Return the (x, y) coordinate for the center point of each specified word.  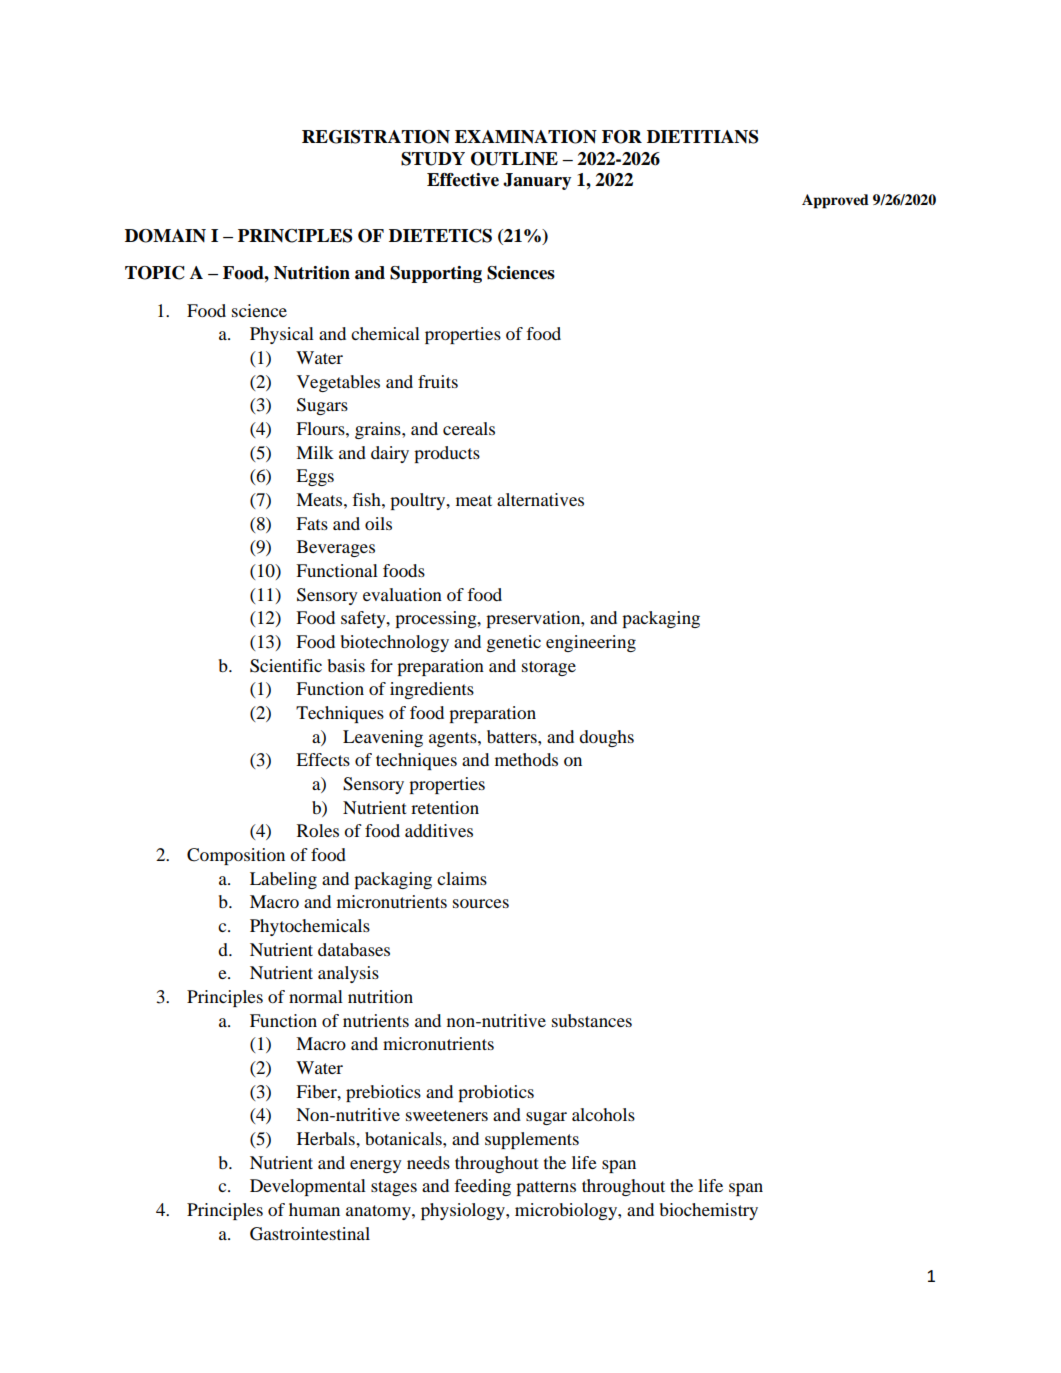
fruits (438, 381)
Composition (236, 856)
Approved (835, 201)
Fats (312, 523)
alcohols (603, 1114)
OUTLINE (514, 159)
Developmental (308, 1187)
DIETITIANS (703, 137)
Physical (282, 335)
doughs (606, 738)
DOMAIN (165, 236)
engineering (591, 643)
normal (316, 996)
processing (437, 619)
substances (592, 1020)
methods (526, 759)
